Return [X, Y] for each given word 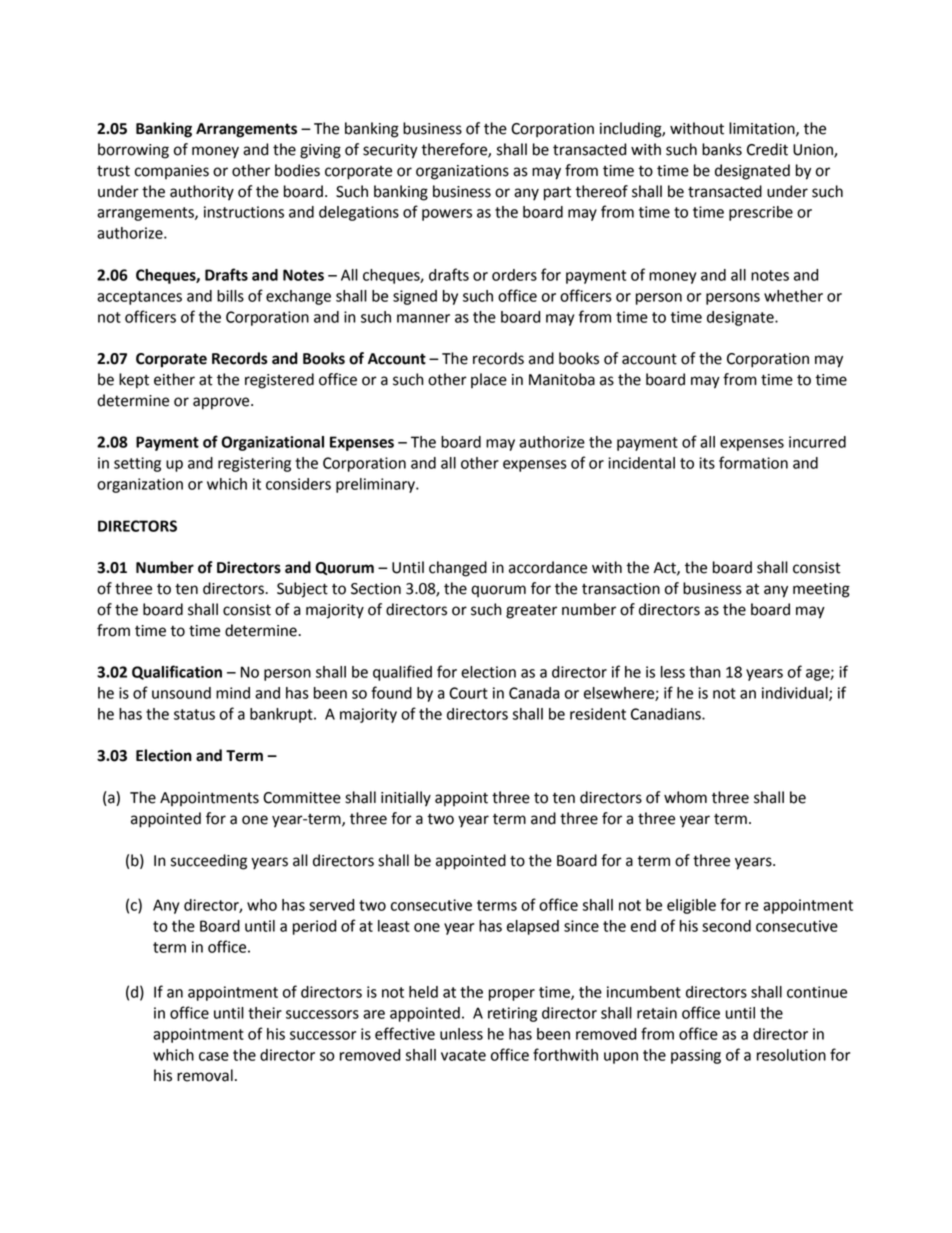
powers [447, 215]
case [214, 1056]
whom [685, 797]
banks [722, 149]
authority [202, 193]
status [194, 714]
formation [753, 462]
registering [254, 464]
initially [406, 799]
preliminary [376, 485]
